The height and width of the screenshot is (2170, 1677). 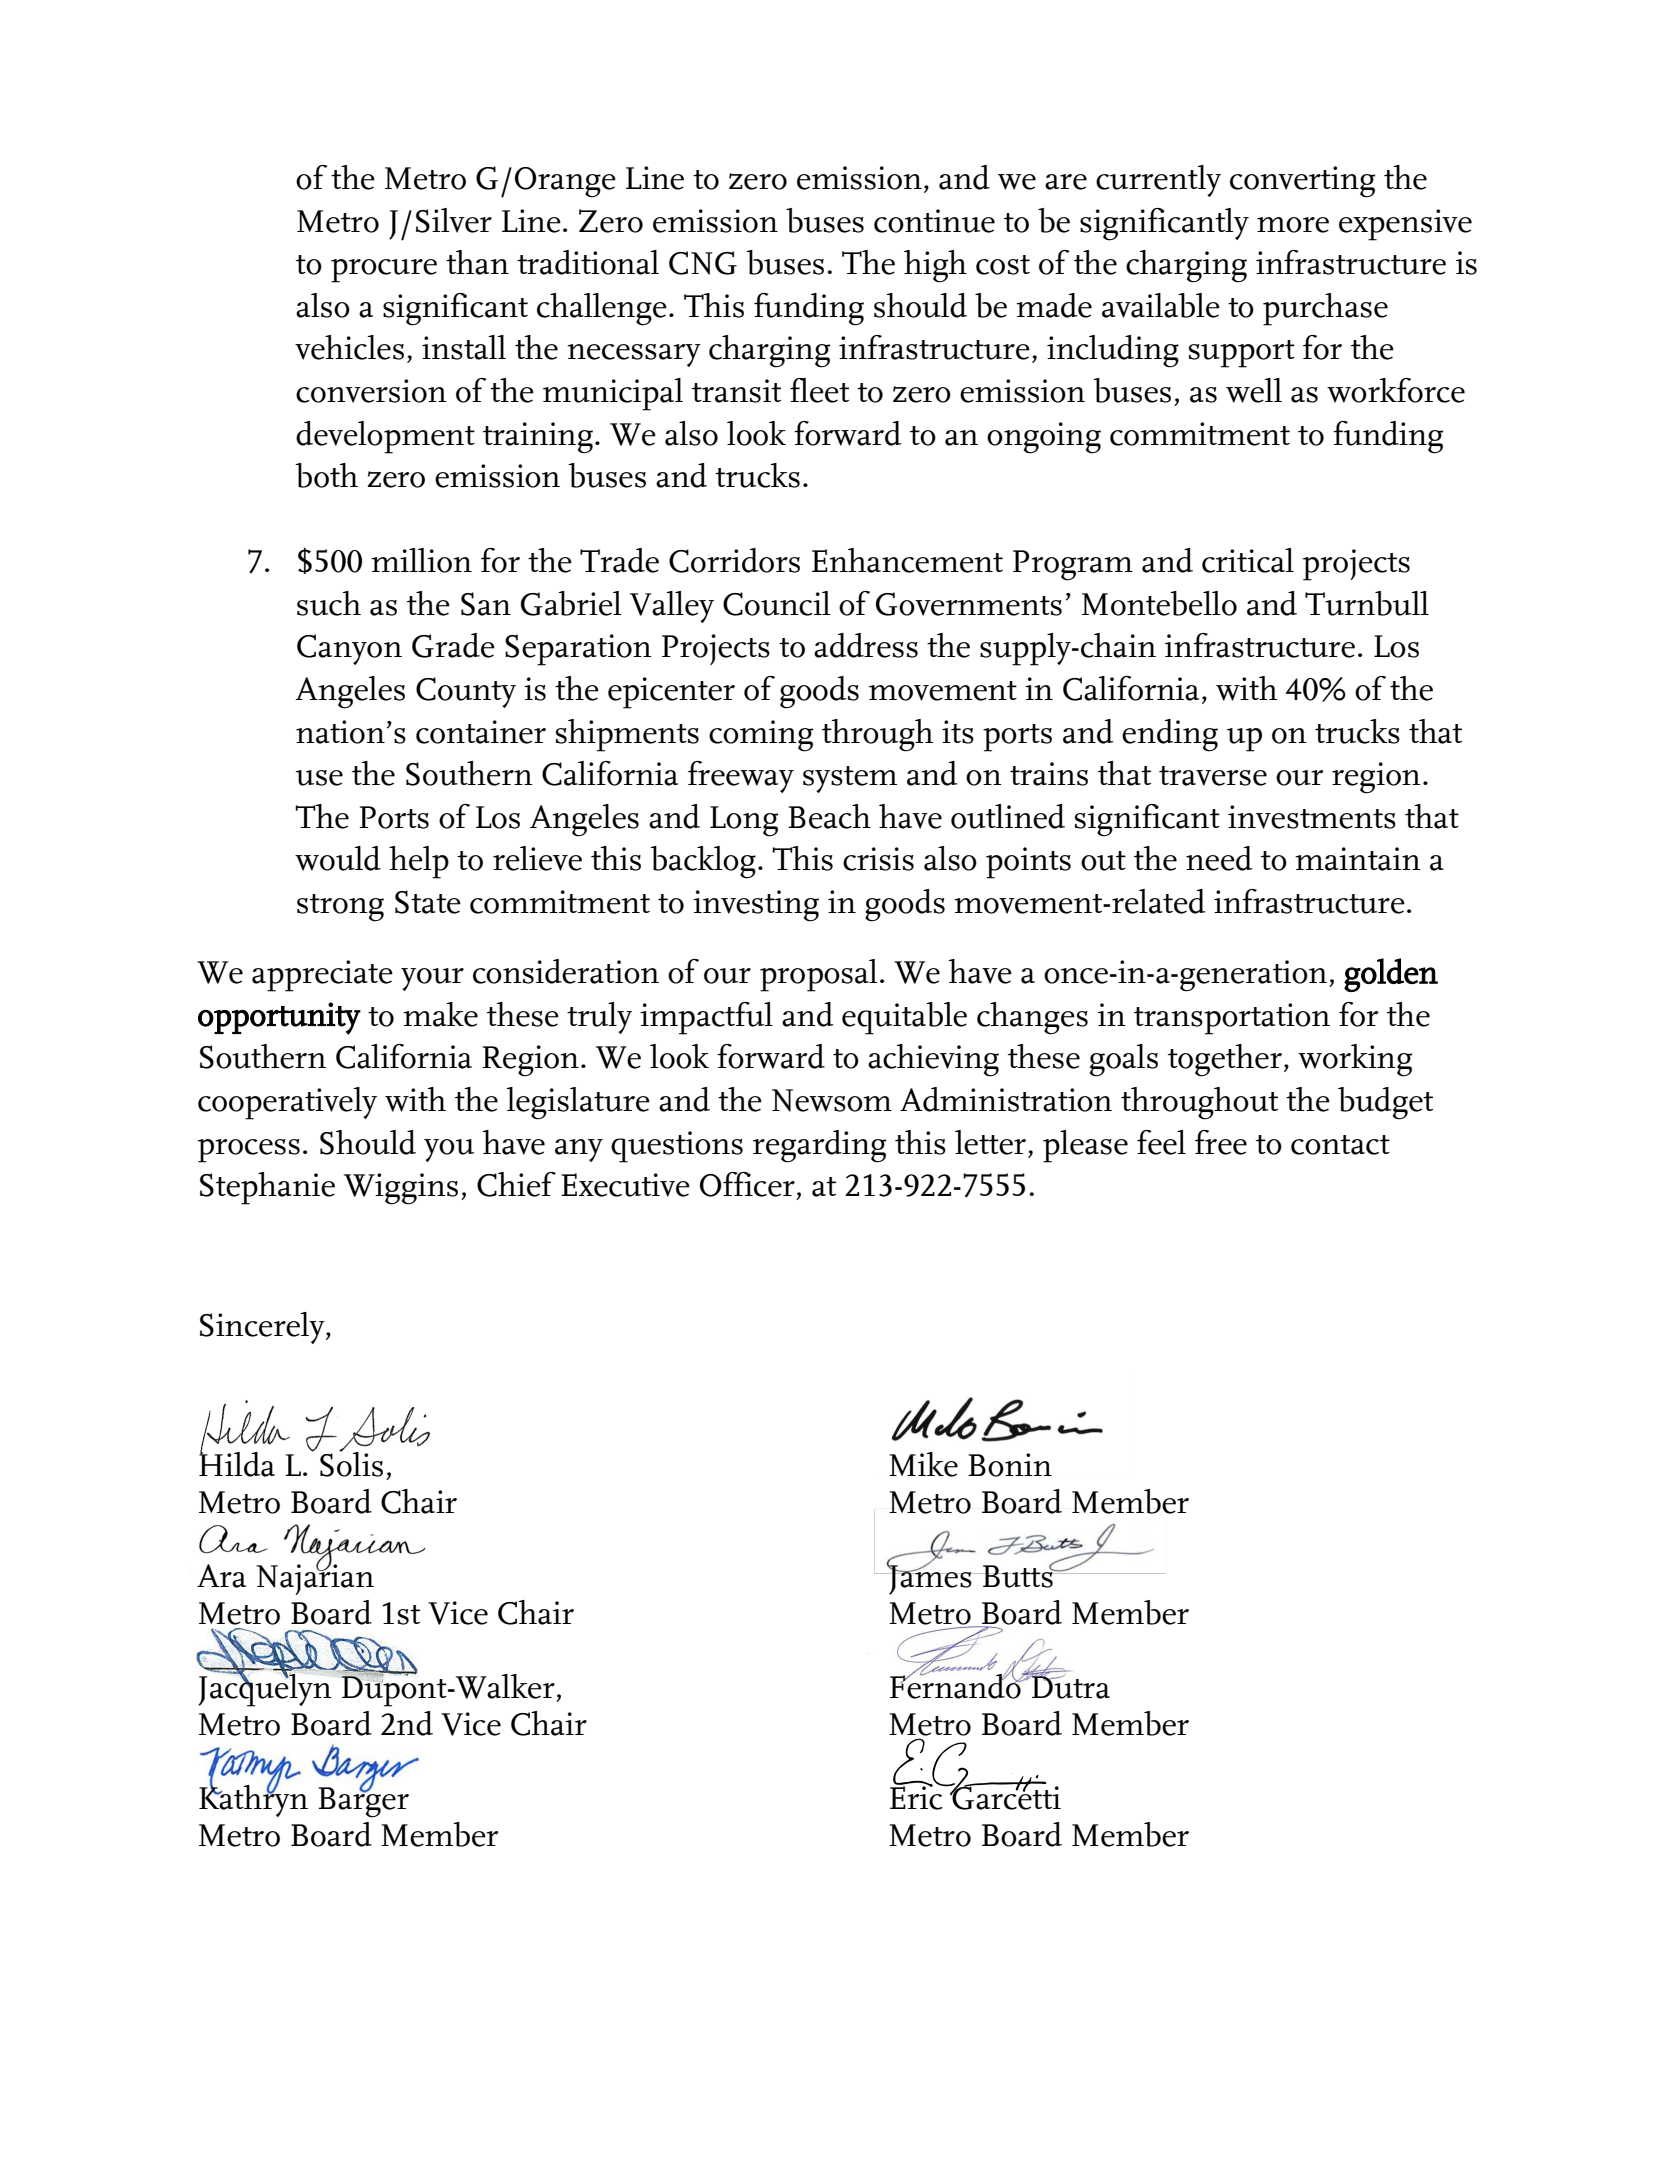 I want to click on procure, so click(x=384, y=271).
